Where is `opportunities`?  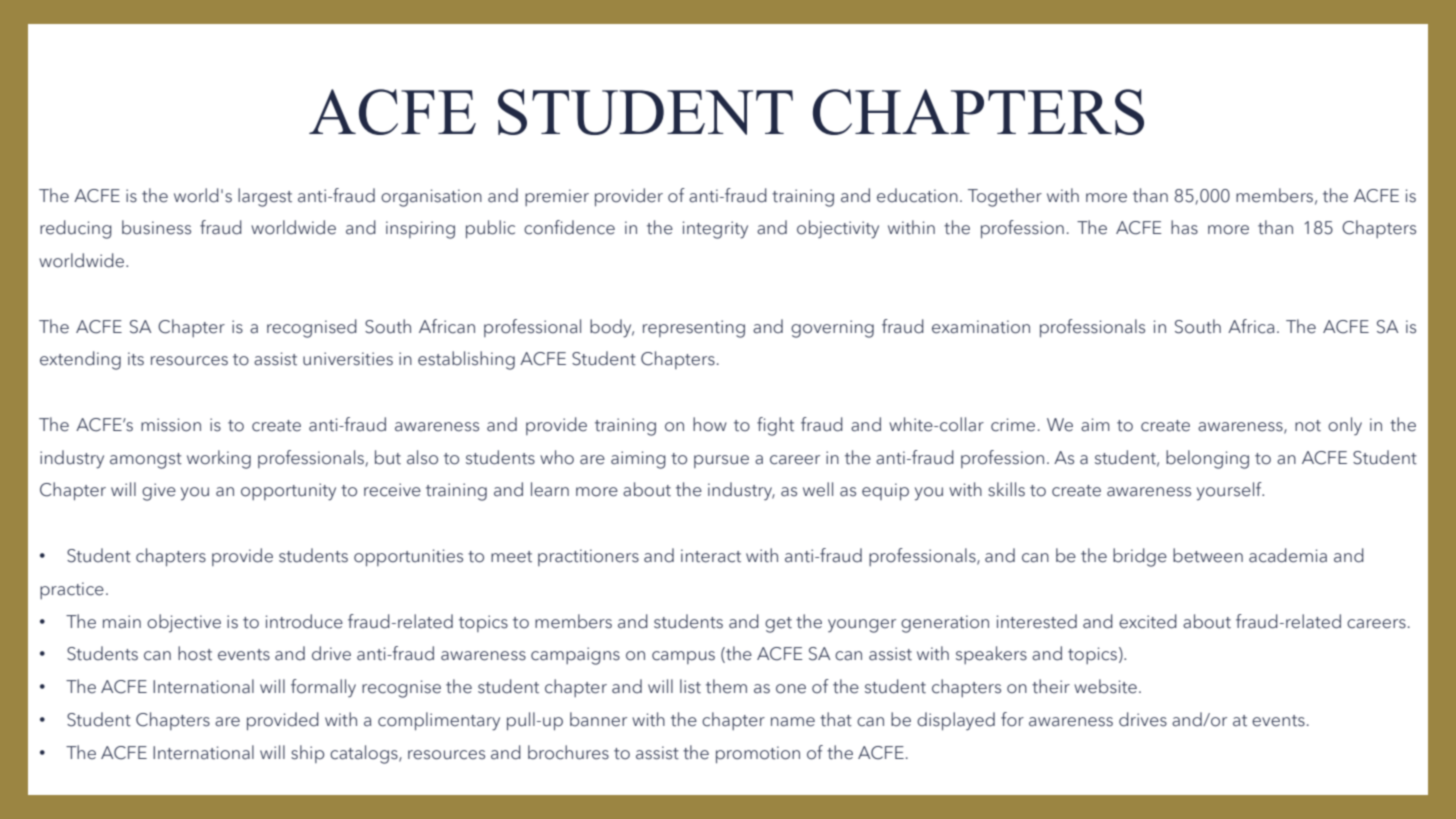
opportunities is located at coordinates (408, 557).
